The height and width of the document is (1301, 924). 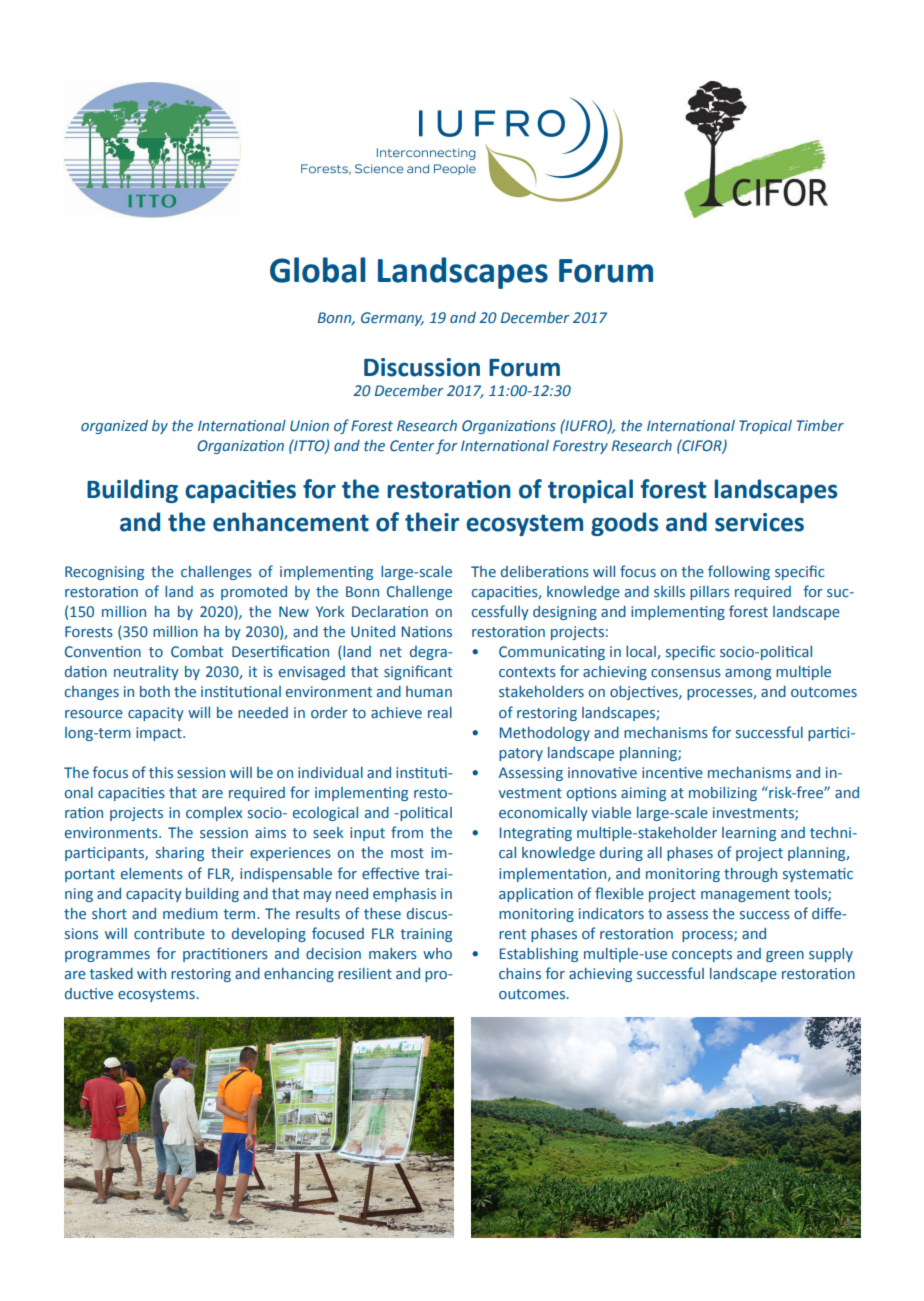 I want to click on Global, so click(x=317, y=270).
